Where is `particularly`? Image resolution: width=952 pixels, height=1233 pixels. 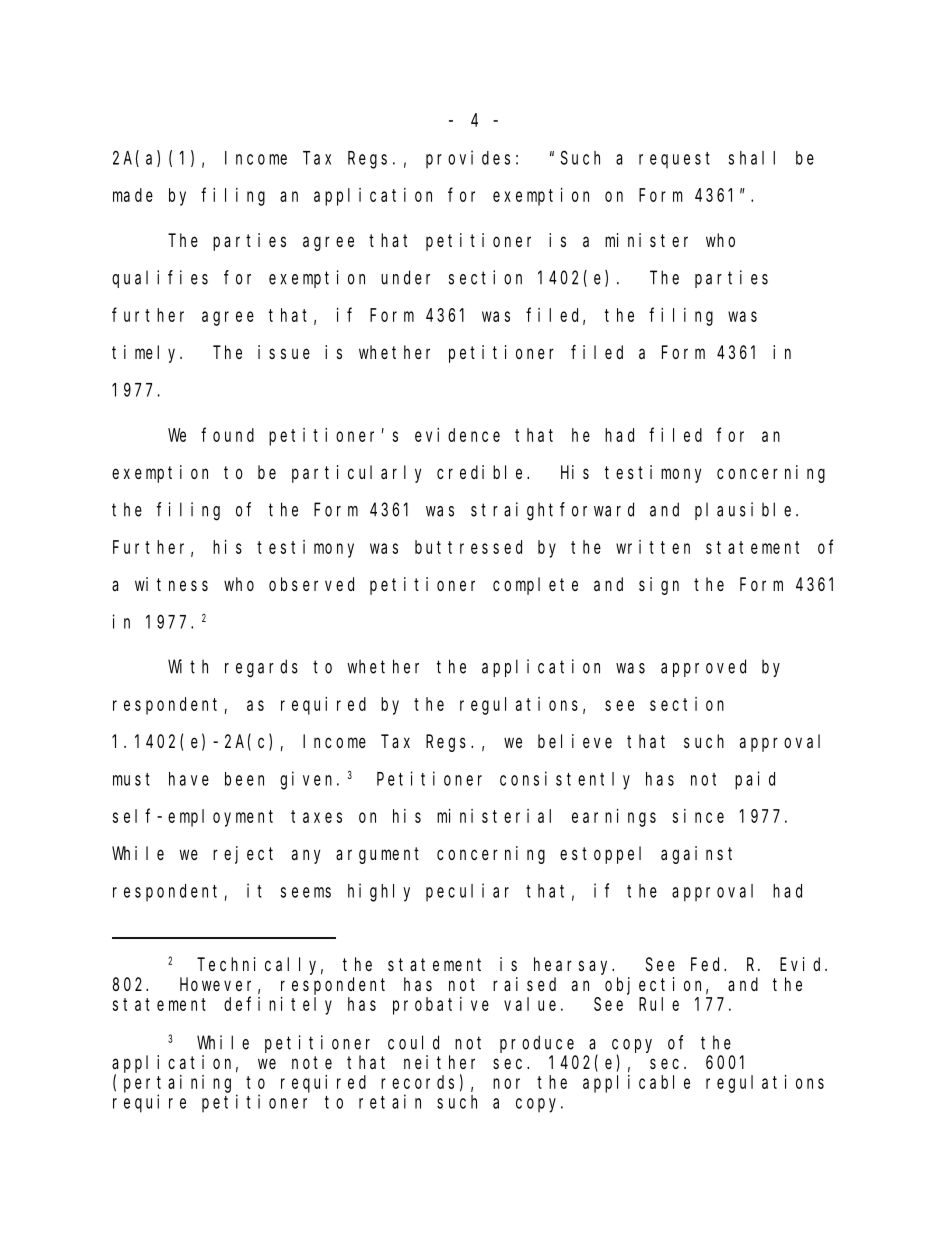 particularly is located at coordinates (356, 474).
